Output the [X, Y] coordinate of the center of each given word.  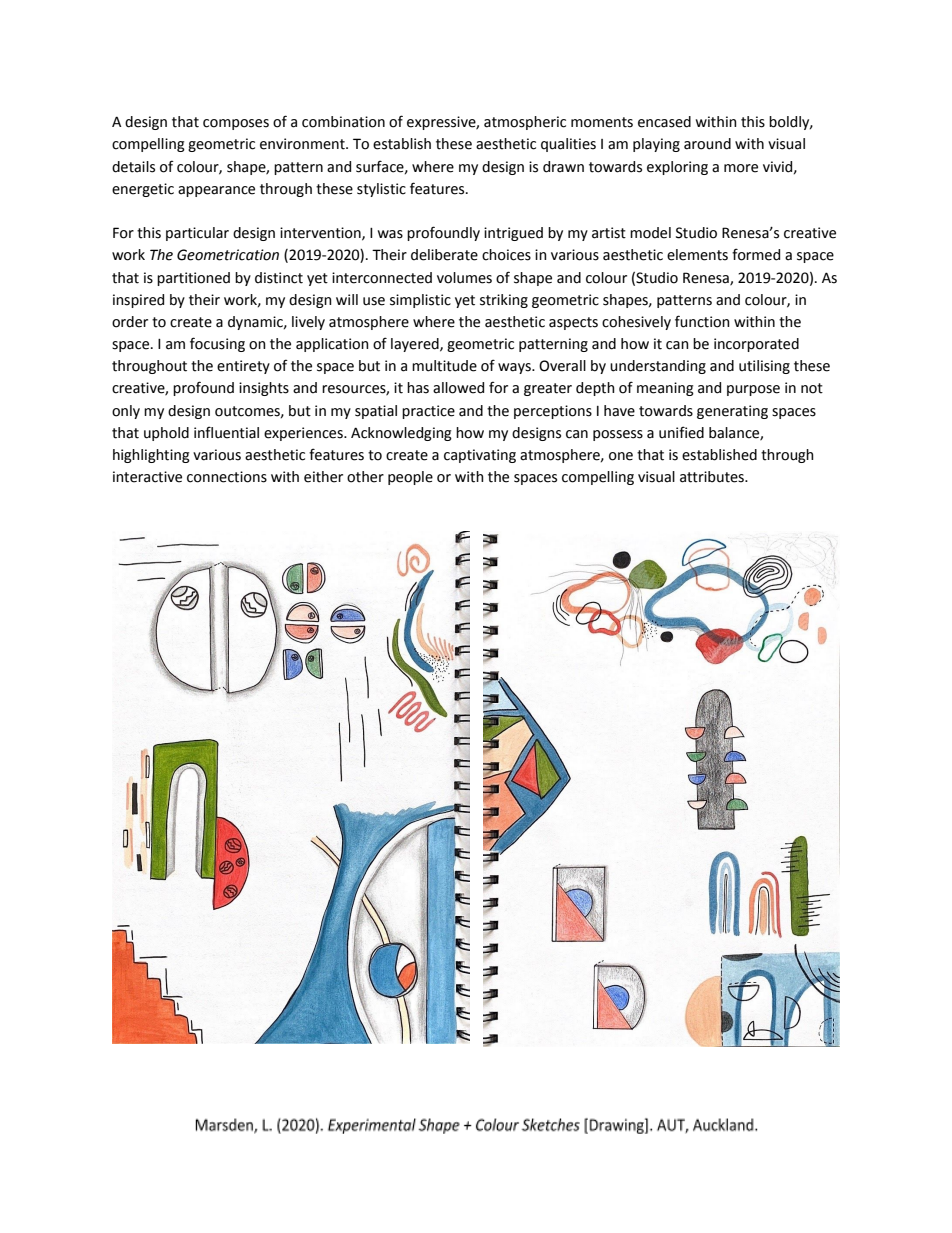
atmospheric [525, 123]
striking [504, 301]
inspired [138, 301]
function [702, 321]
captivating [480, 456]
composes [236, 124]
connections [227, 477]
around [707, 144]
